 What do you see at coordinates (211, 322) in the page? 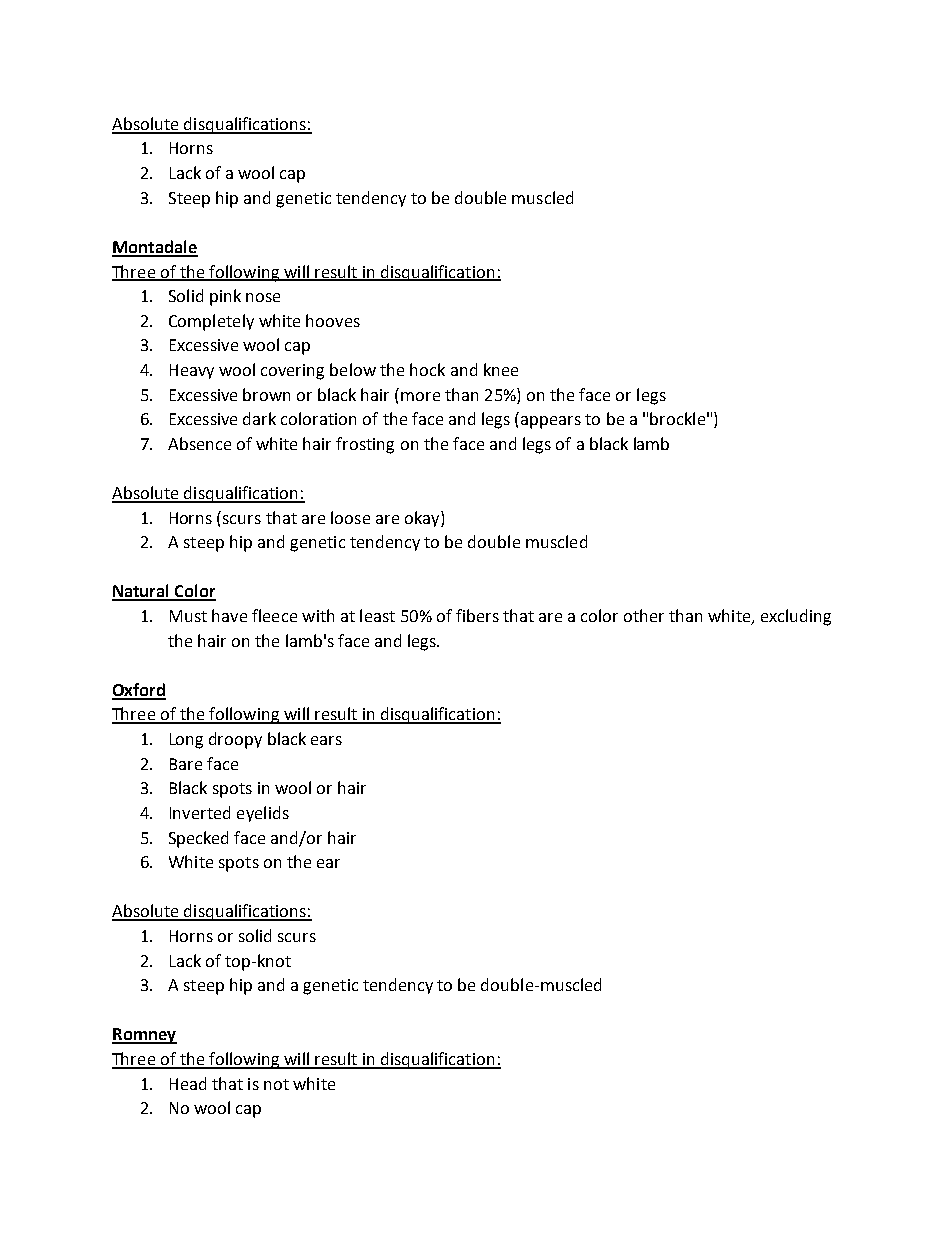
I see `Completely` at bounding box center [211, 322].
